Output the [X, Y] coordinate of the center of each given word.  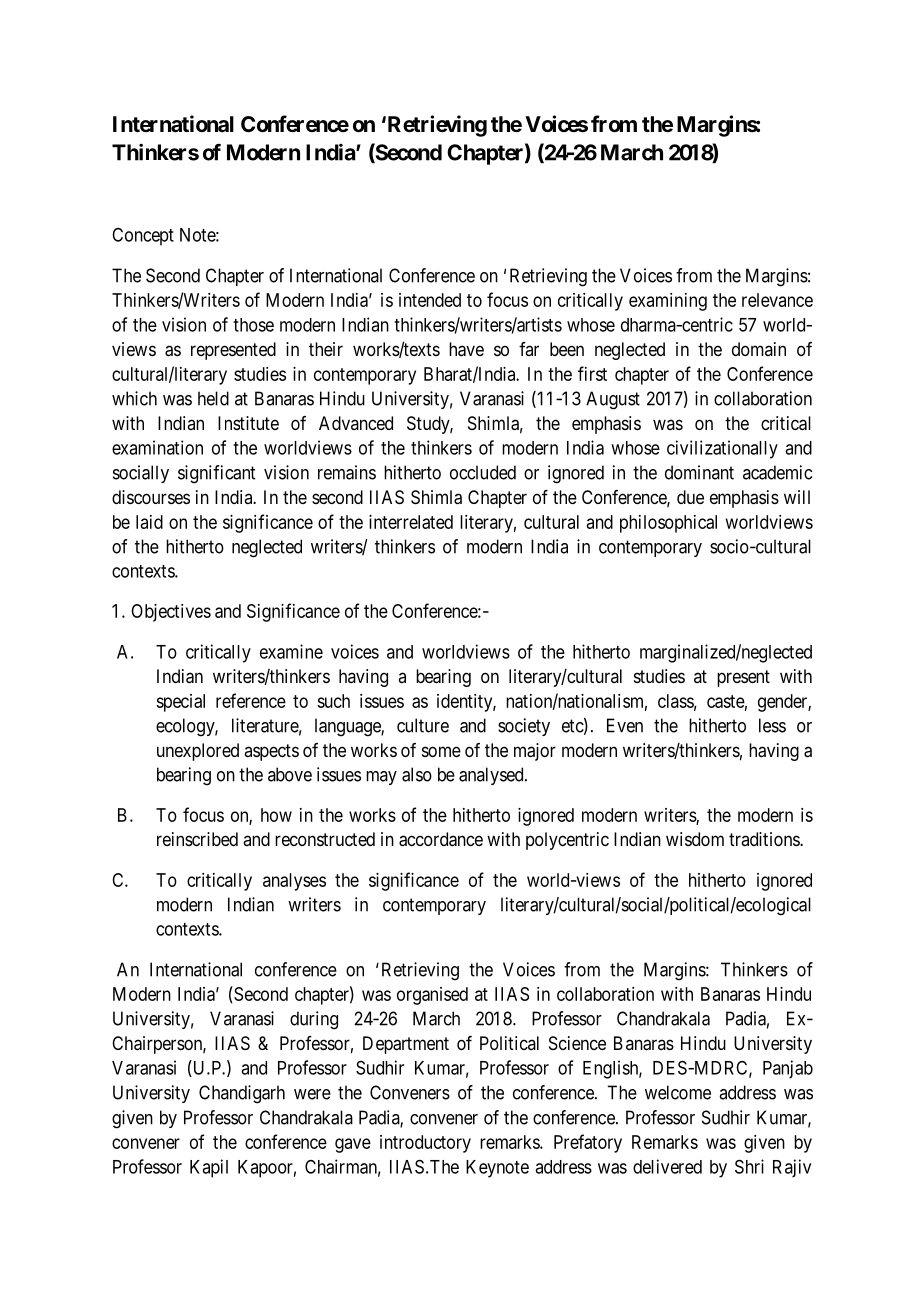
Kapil [209, 1168]
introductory [425, 1144]
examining [668, 302]
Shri [749, 1166]
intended [430, 300]
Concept [143, 237]
